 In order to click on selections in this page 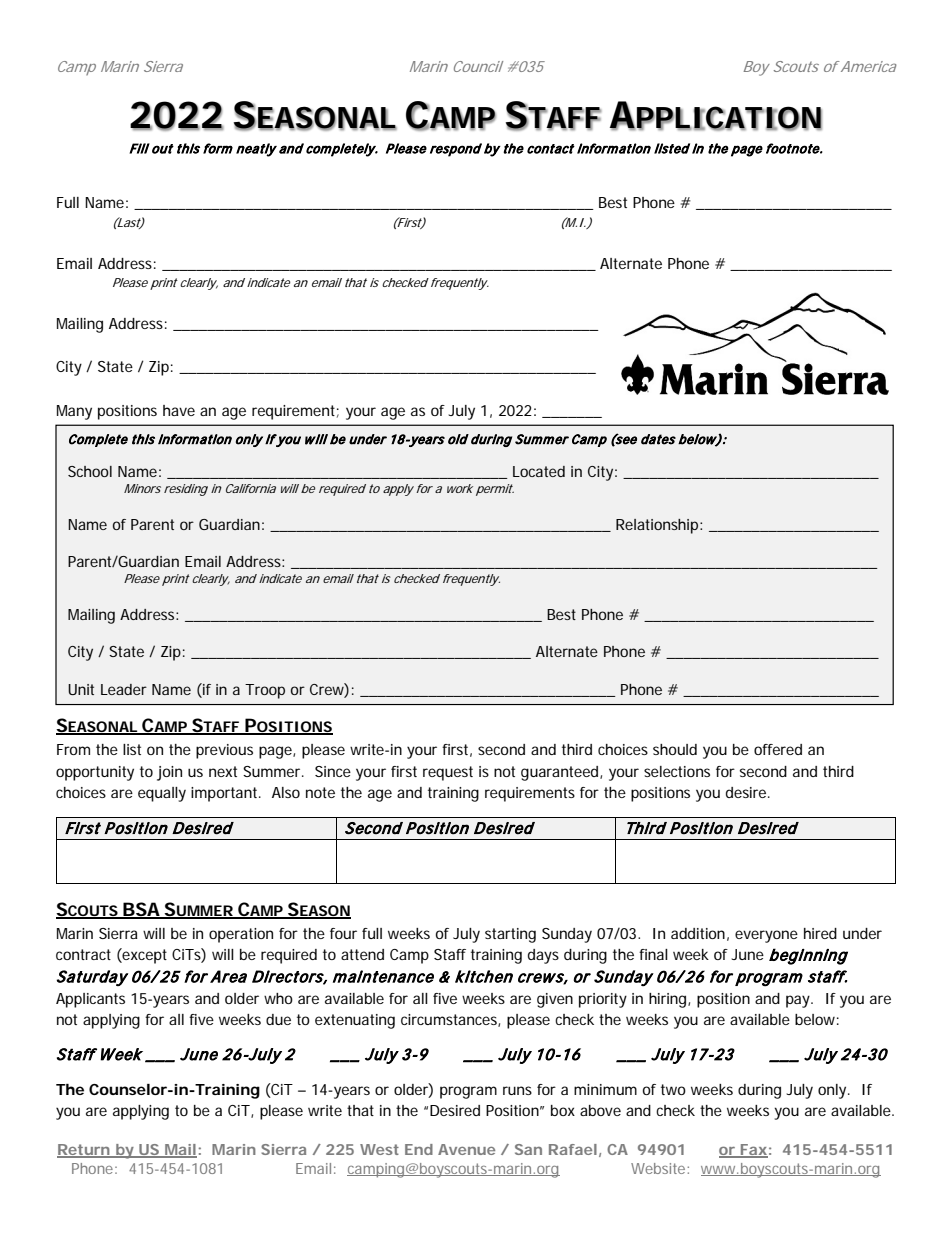, I will do `click(677, 771)`.
